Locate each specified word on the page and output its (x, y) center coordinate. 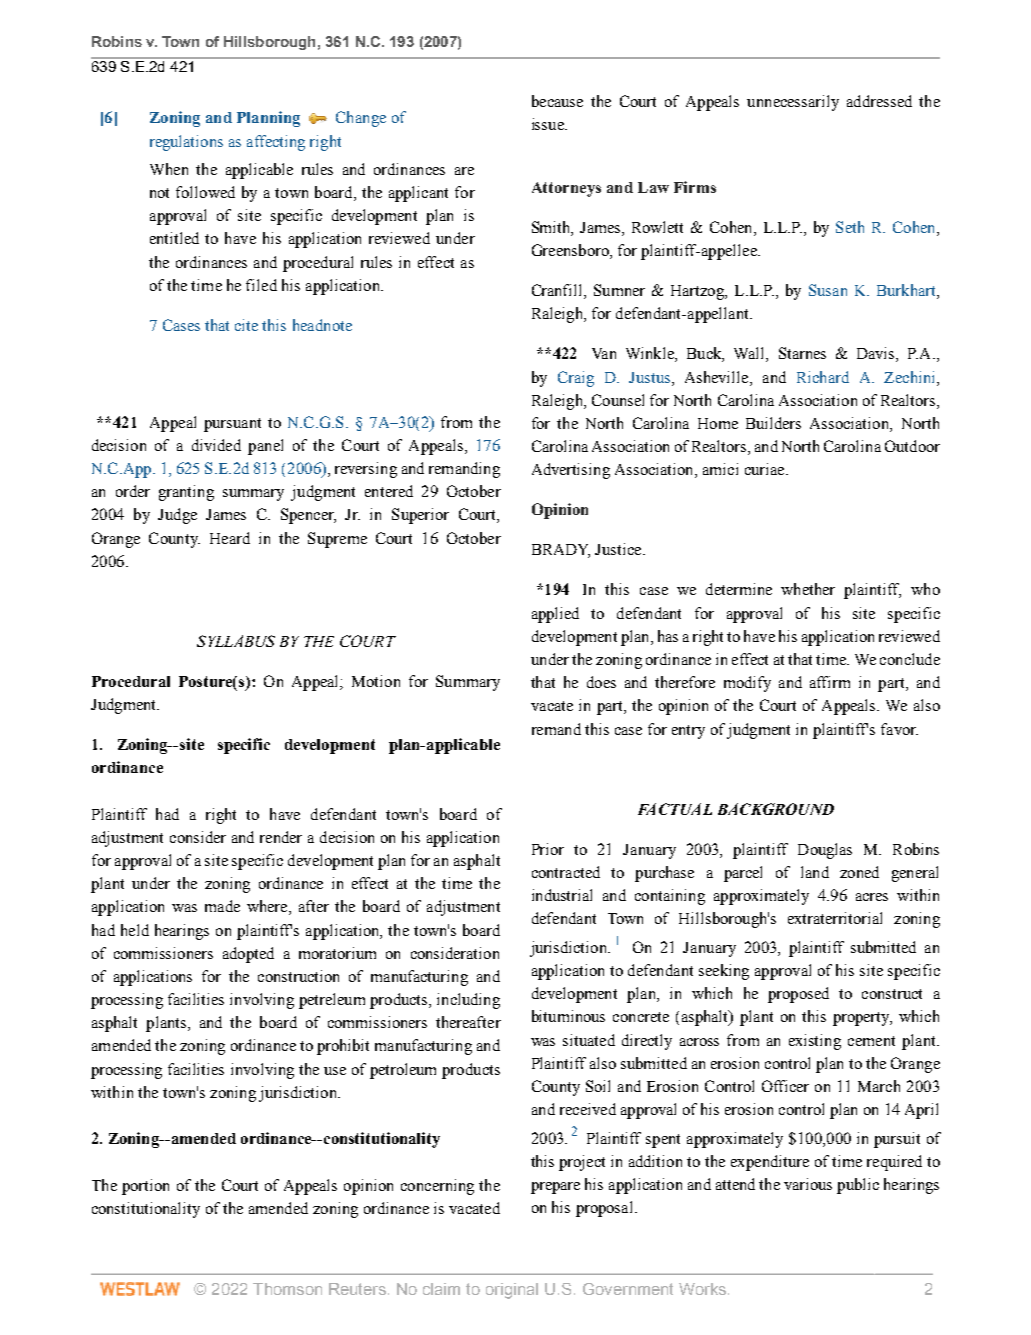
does (601, 682)
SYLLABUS (236, 641)
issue (549, 124)
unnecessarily (793, 103)
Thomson (287, 1289)
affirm (830, 682)
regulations (186, 143)
